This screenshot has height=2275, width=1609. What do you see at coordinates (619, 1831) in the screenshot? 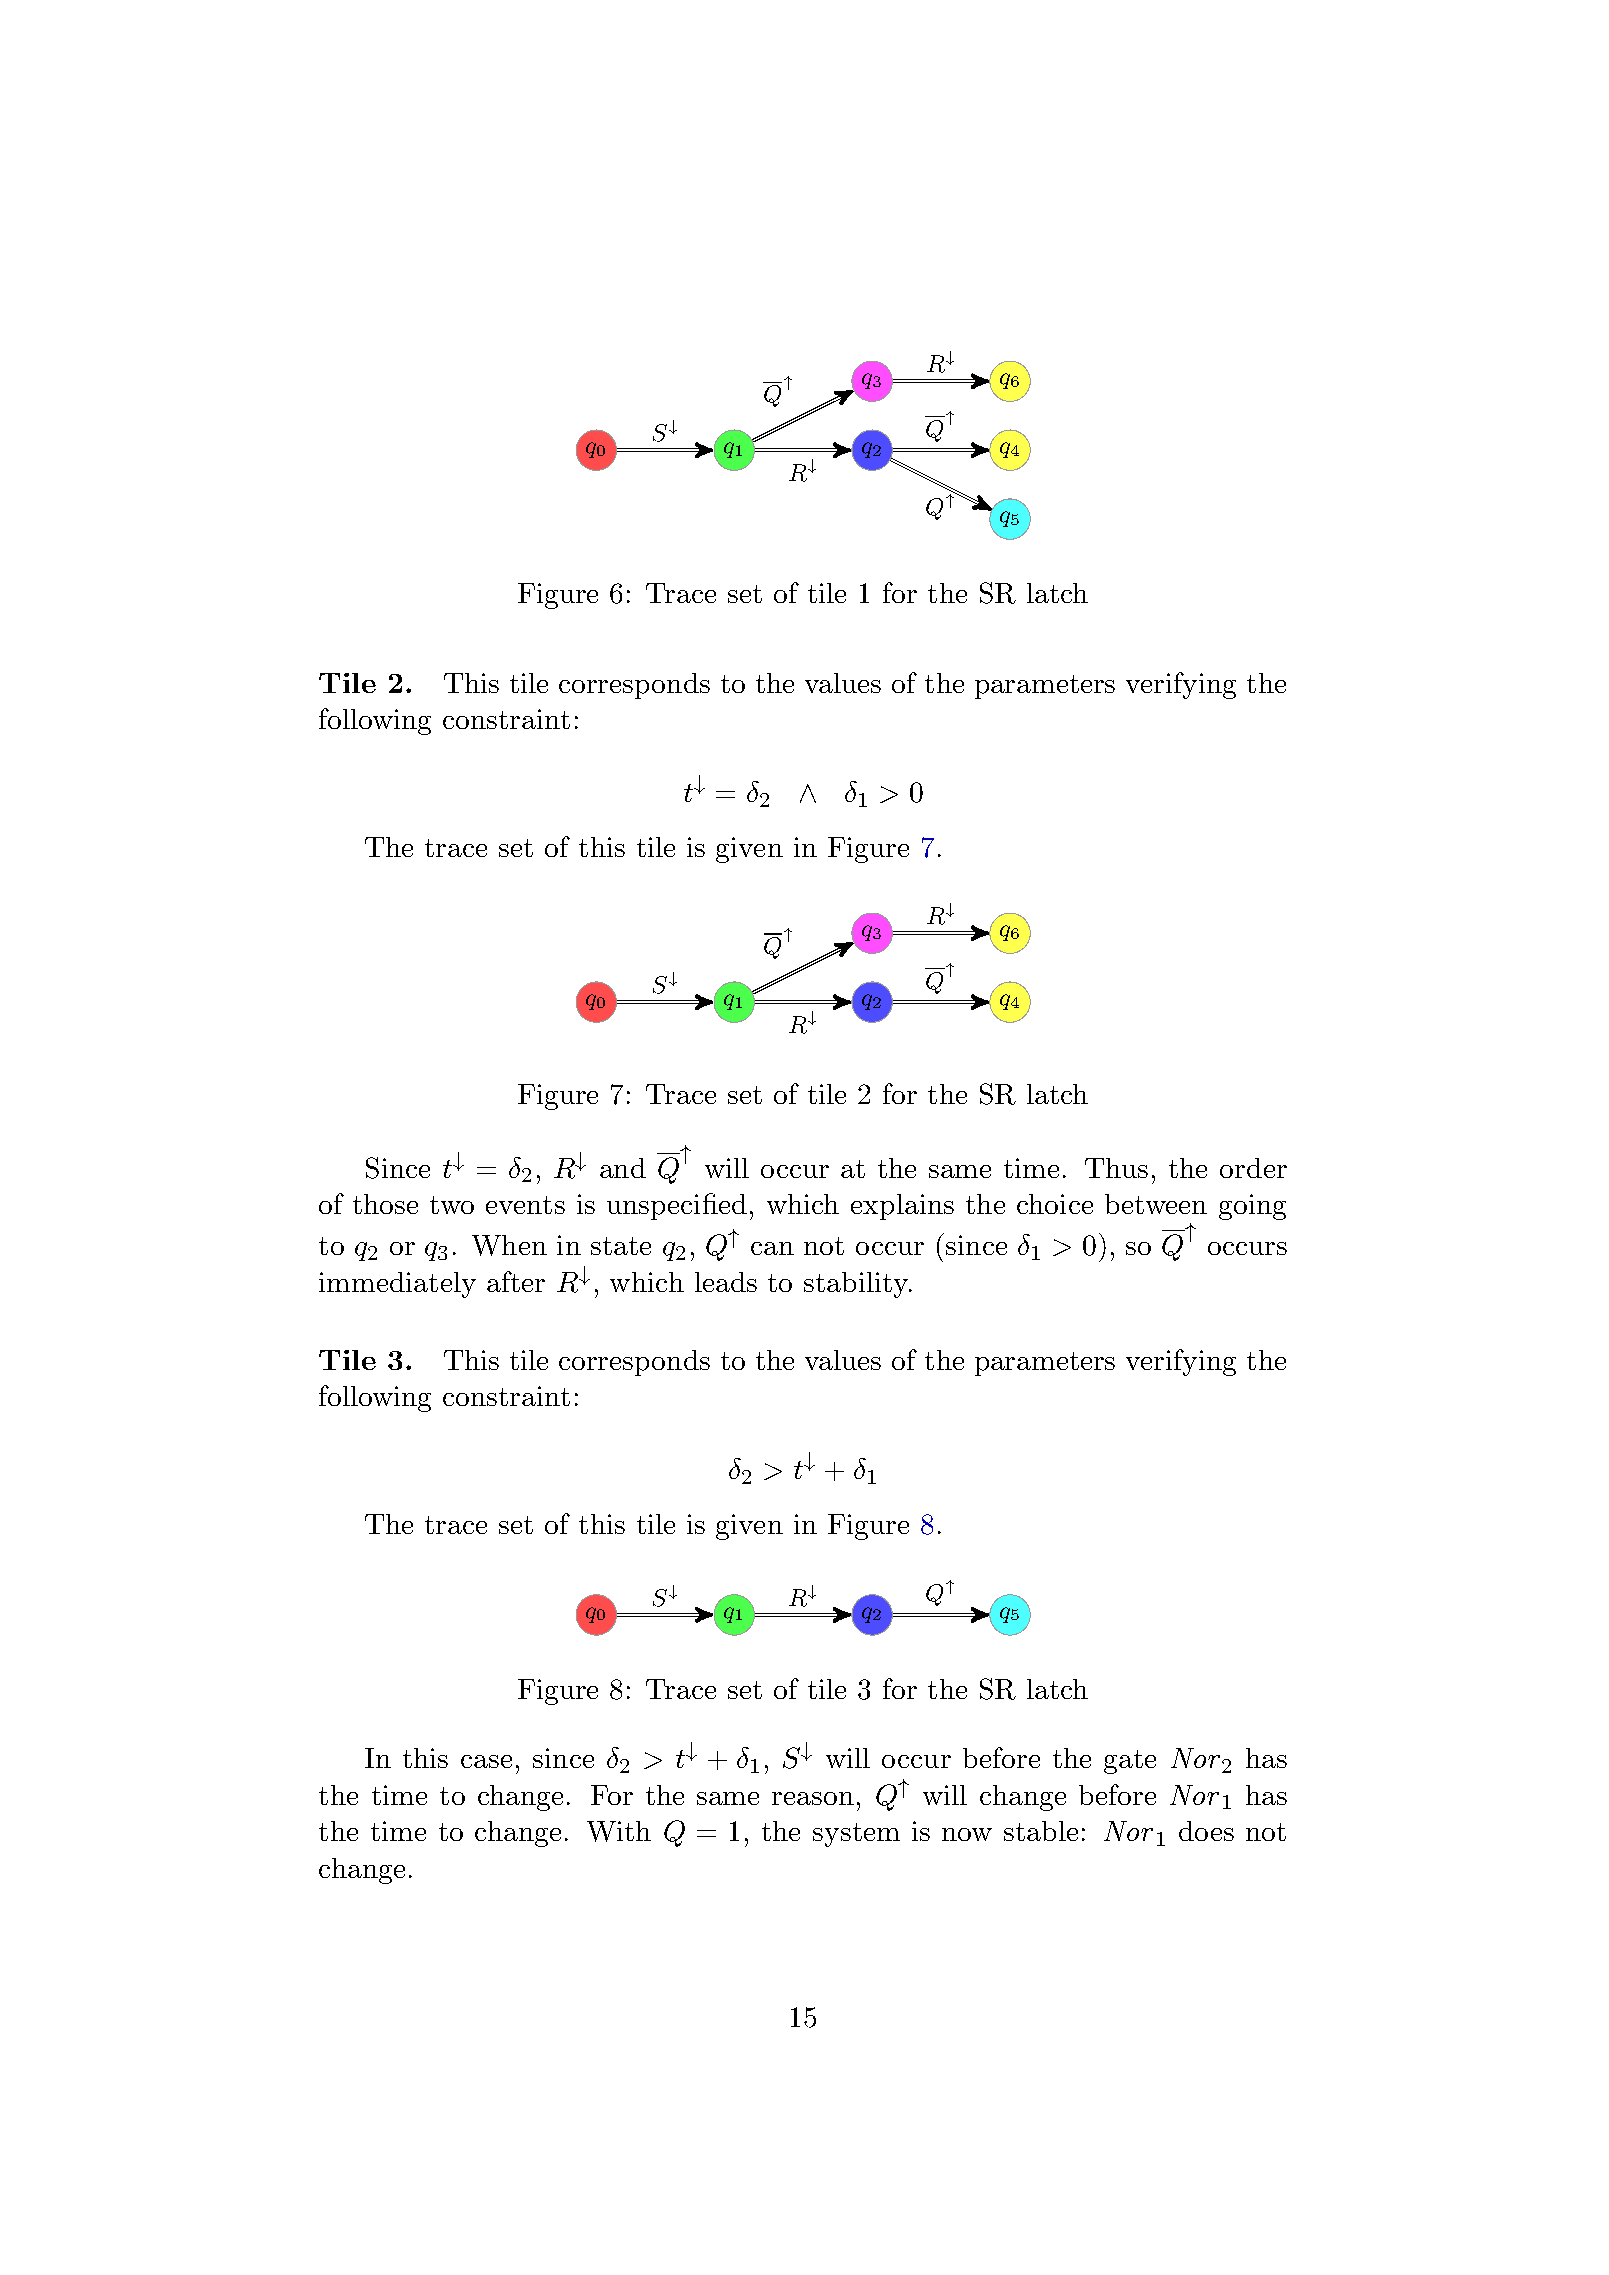
I see `With` at bounding box center [619, 1831].
